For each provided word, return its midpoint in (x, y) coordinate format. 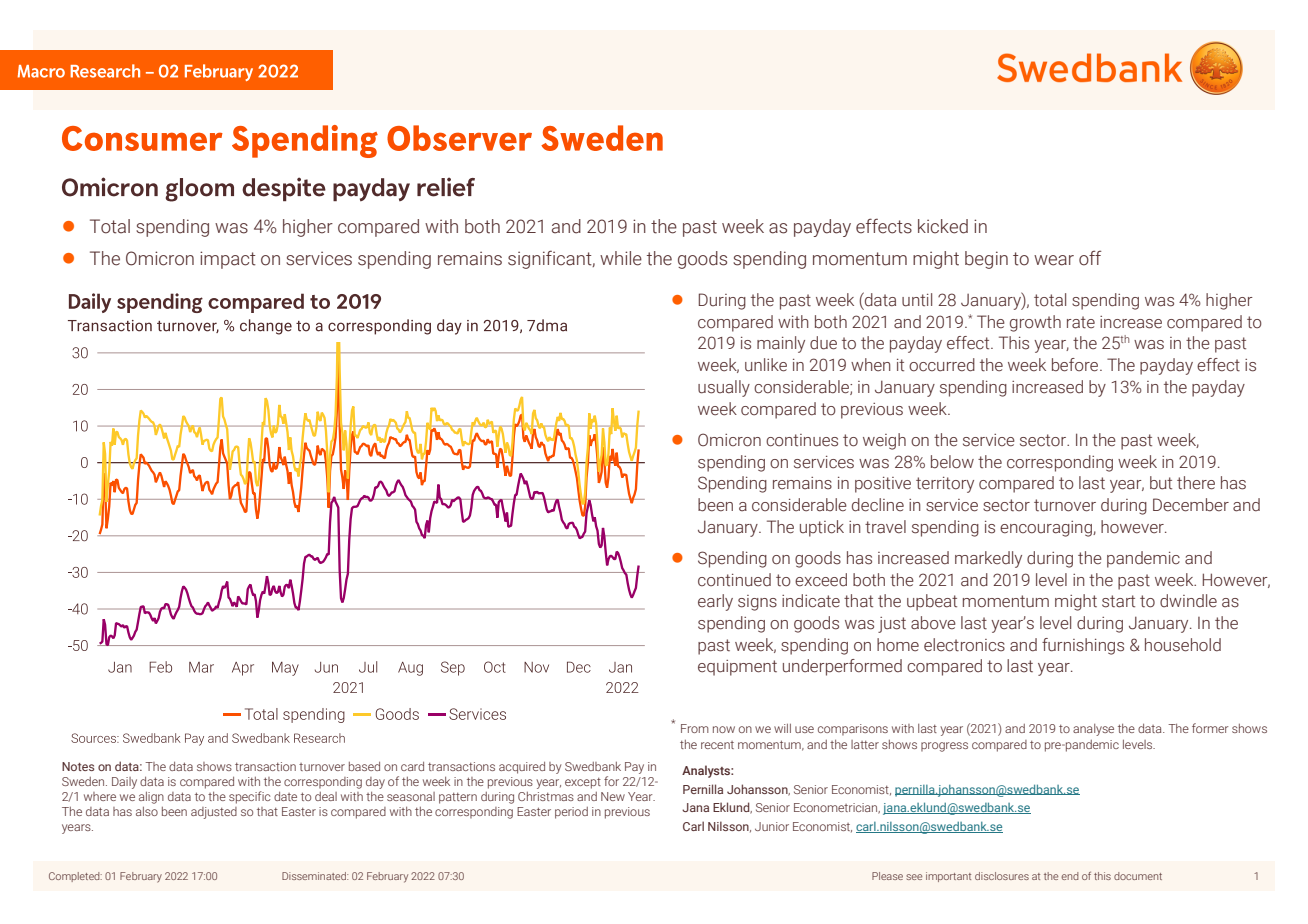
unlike (766, 365)
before (1075, 365)
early (715, 602)
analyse (1093, 730)
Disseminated (315, 876)
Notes (78, 766)
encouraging (1047, 529)
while (621, 258)
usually (724, 388)
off (1090, 258)
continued (734, 580)
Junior (772, 826)
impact (228, 260)
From (695, 728)
